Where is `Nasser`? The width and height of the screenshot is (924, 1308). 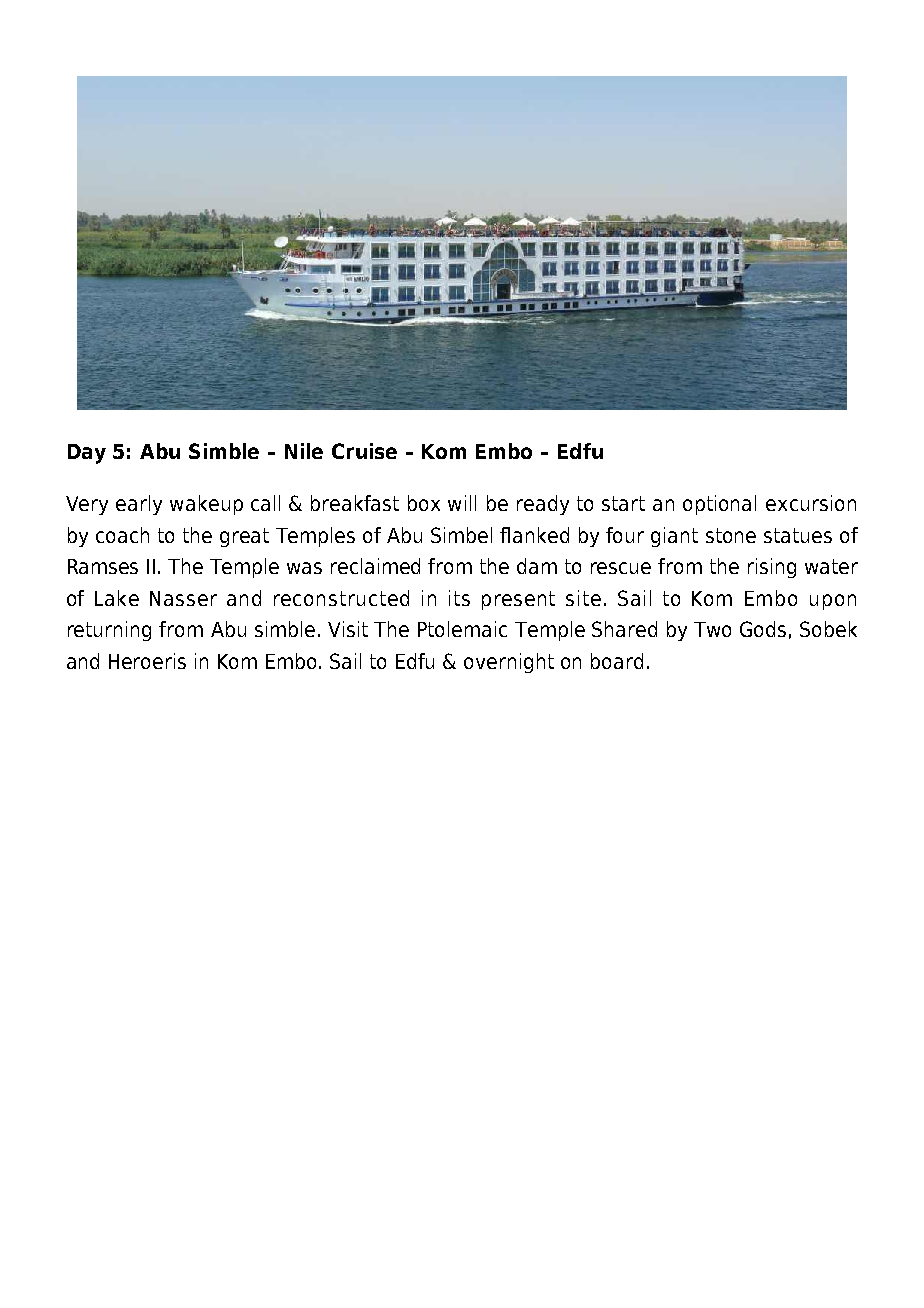 Nasser is located at coordinates (183, 598).
